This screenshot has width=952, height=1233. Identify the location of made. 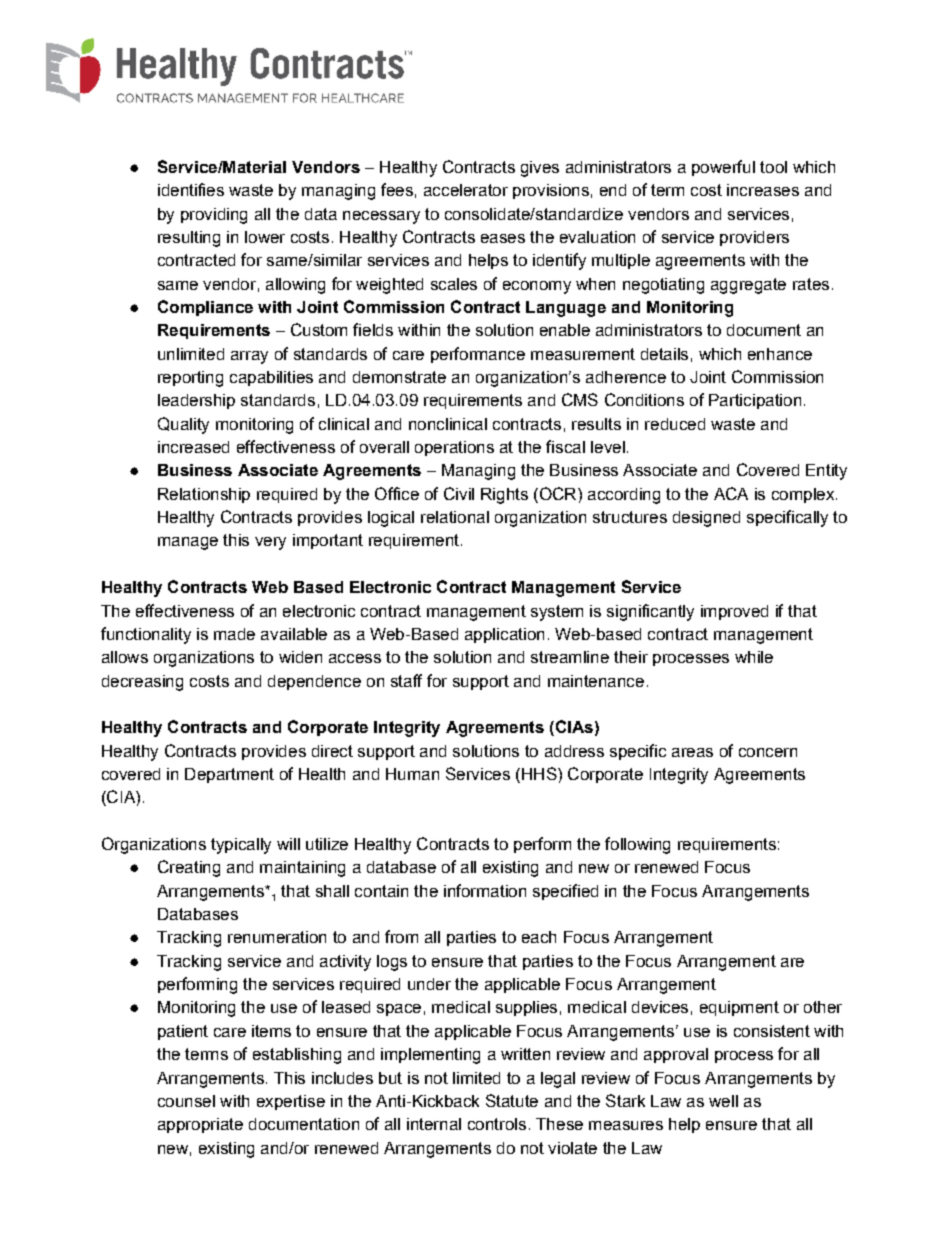
(234, 634).
